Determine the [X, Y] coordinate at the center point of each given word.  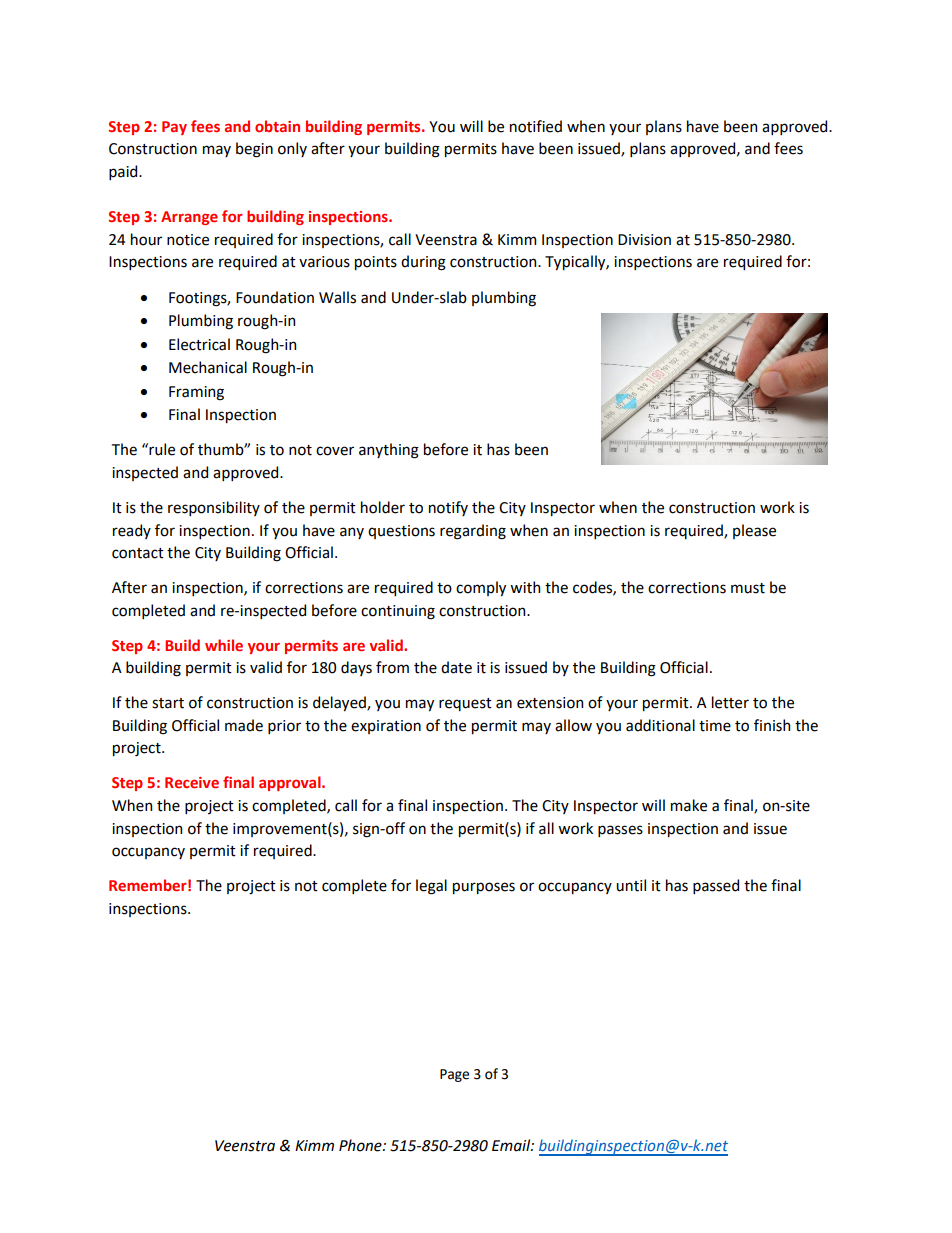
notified [536, 126]
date [456, 667]
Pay [174, 128]
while [224, 645]
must [748, 588]
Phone [361, 1145]
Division [644, 240]
